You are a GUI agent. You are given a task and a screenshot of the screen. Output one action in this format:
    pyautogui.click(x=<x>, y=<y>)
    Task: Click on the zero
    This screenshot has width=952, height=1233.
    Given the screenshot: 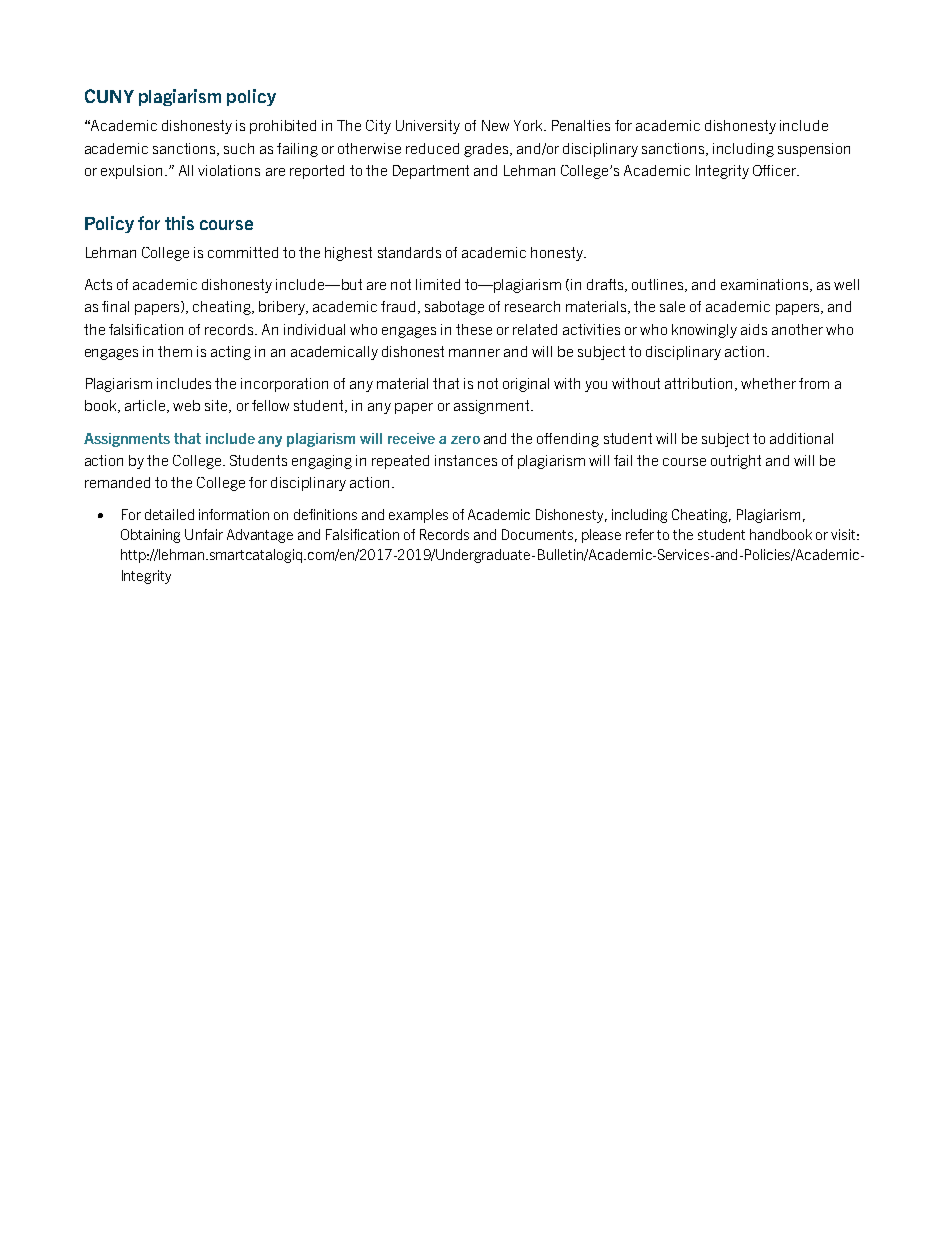 What is the action you would take?
    pyautogui.click(x=465, y=440)
